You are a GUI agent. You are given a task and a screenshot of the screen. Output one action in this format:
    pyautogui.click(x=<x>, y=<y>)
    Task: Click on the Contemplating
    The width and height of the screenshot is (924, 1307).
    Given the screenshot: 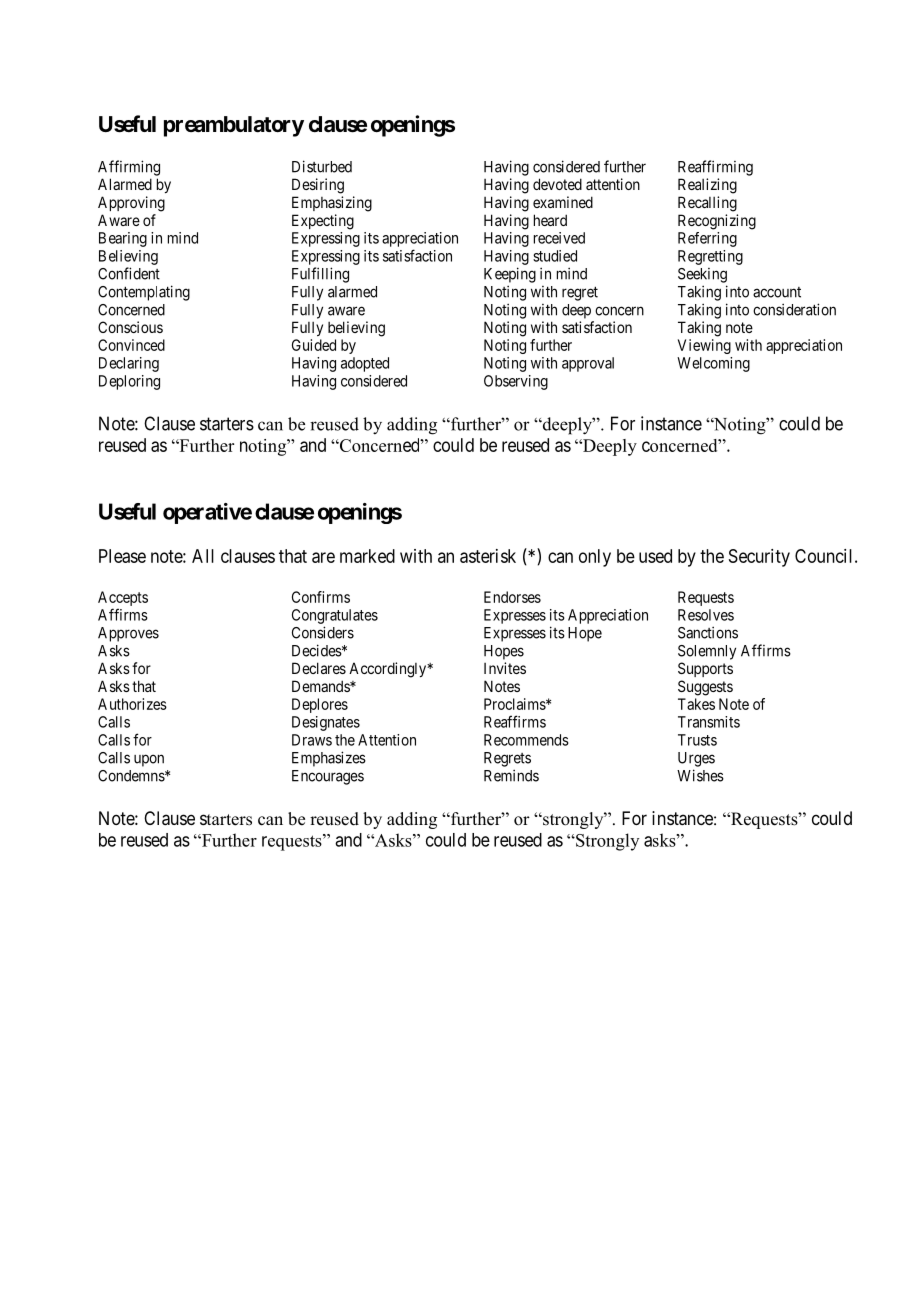 What is the action you would take?
    pyautogui.click(x=144, y=293)
